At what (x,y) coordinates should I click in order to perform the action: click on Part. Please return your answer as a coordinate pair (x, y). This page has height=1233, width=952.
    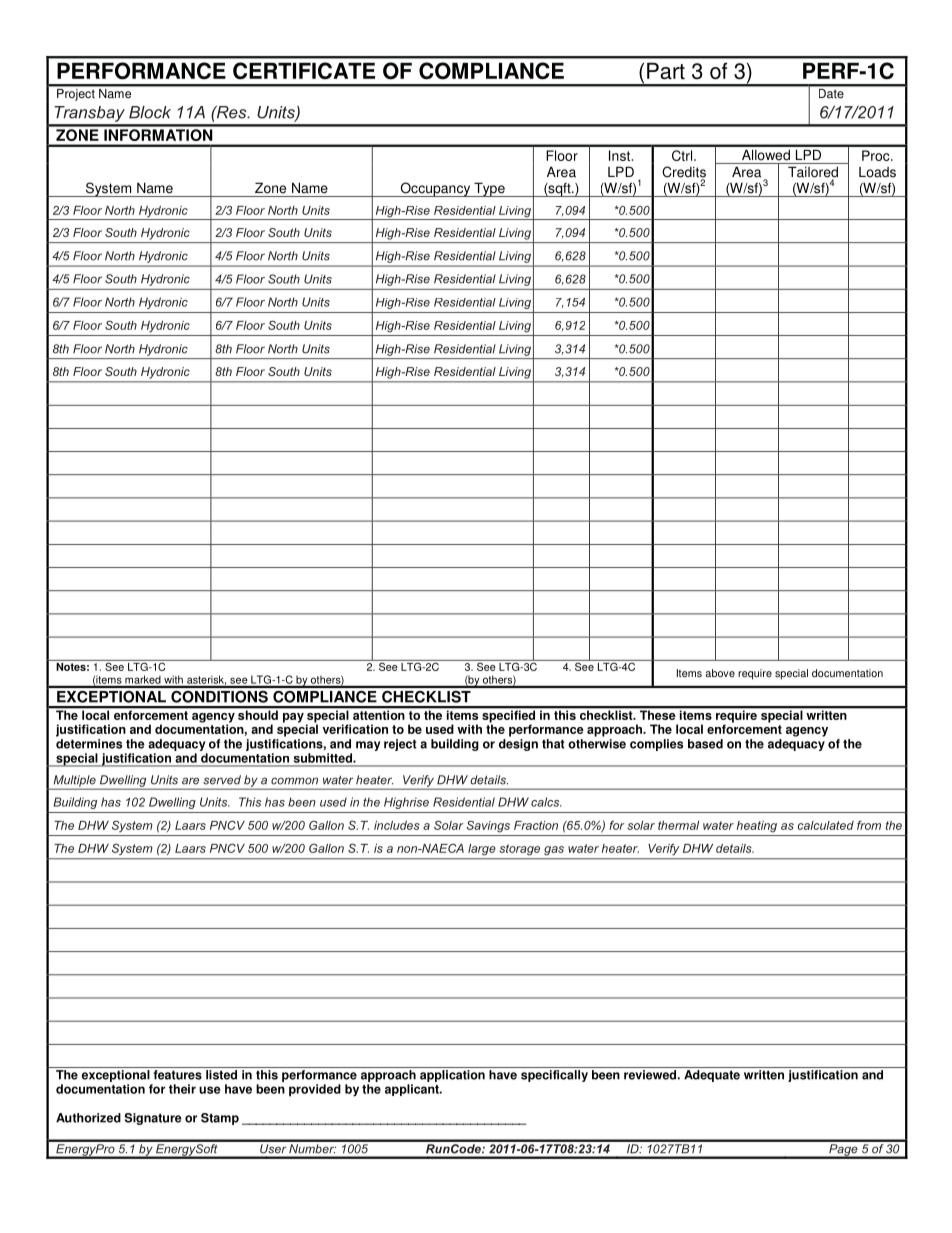
    Looking at the image, I should click on (666, 71).
